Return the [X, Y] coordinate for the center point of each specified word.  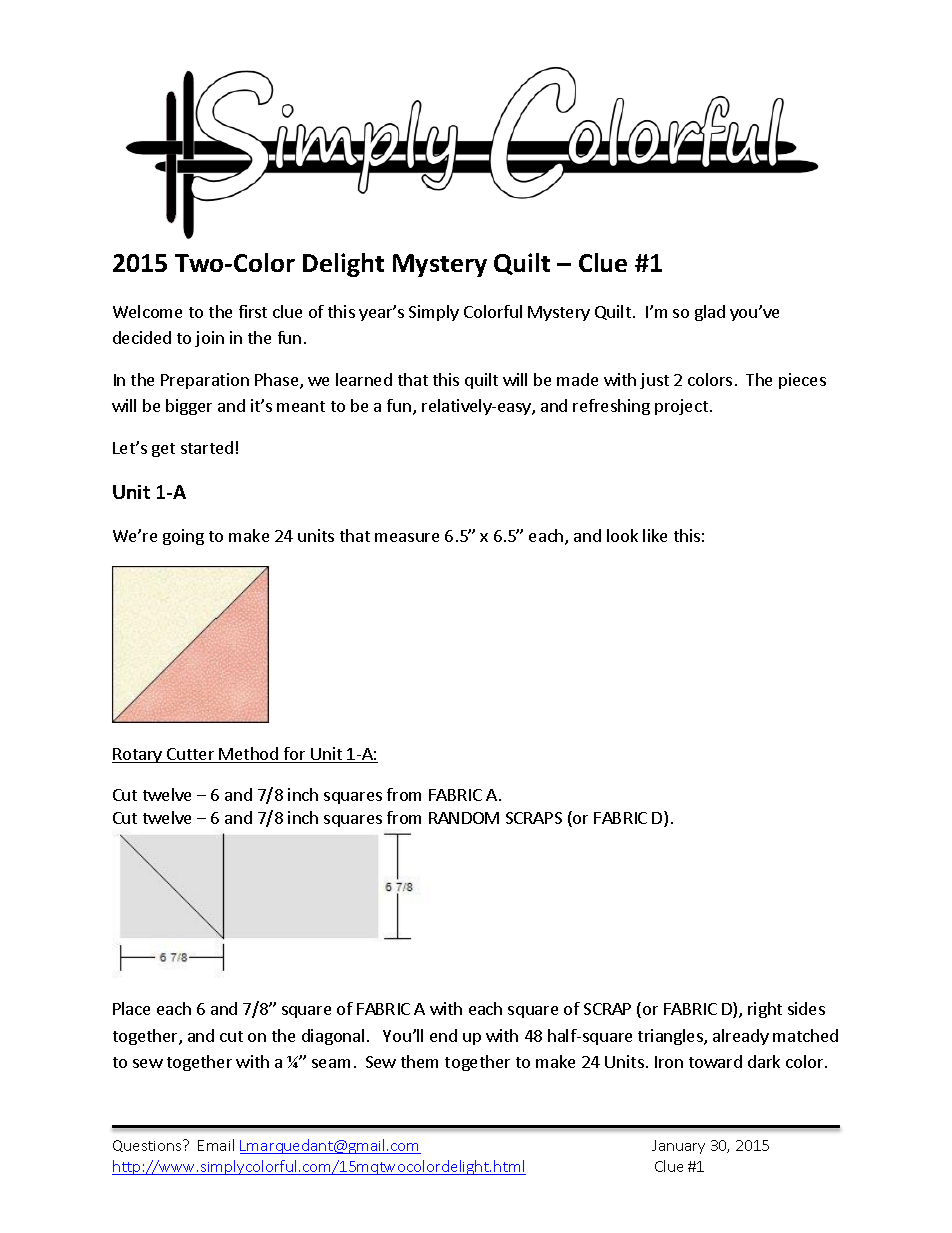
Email [216, 1145]
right [765, 1010]
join [209, 339]
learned [364, 379]
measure [407, 537]
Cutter [191, 755]
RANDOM [464, 818]
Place [131, 1008]
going [183, 537]
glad [710, 313]
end [443, 1035]
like [655, 535]
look [622, 535]
